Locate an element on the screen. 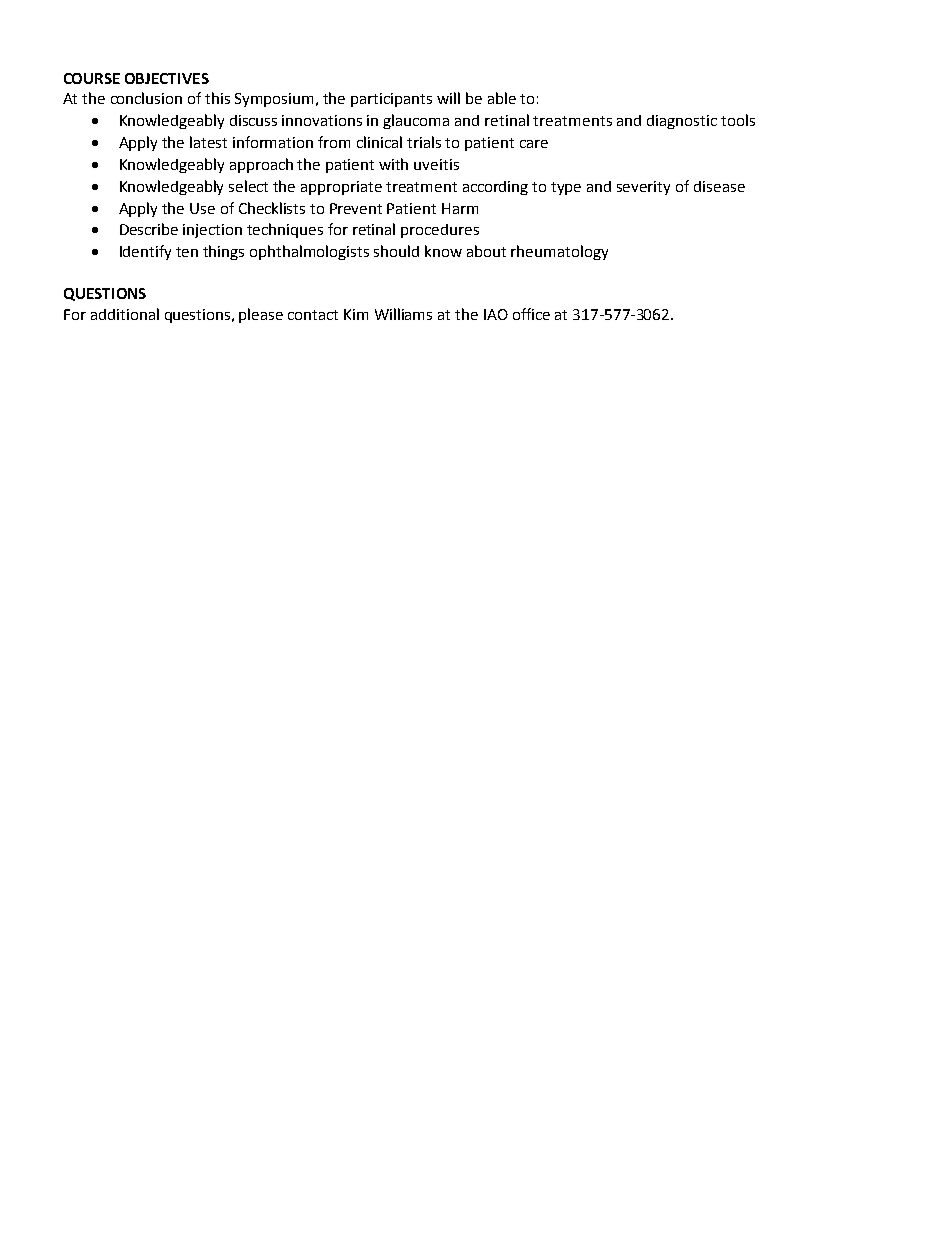  latest is located at coordinates (208, 142).
